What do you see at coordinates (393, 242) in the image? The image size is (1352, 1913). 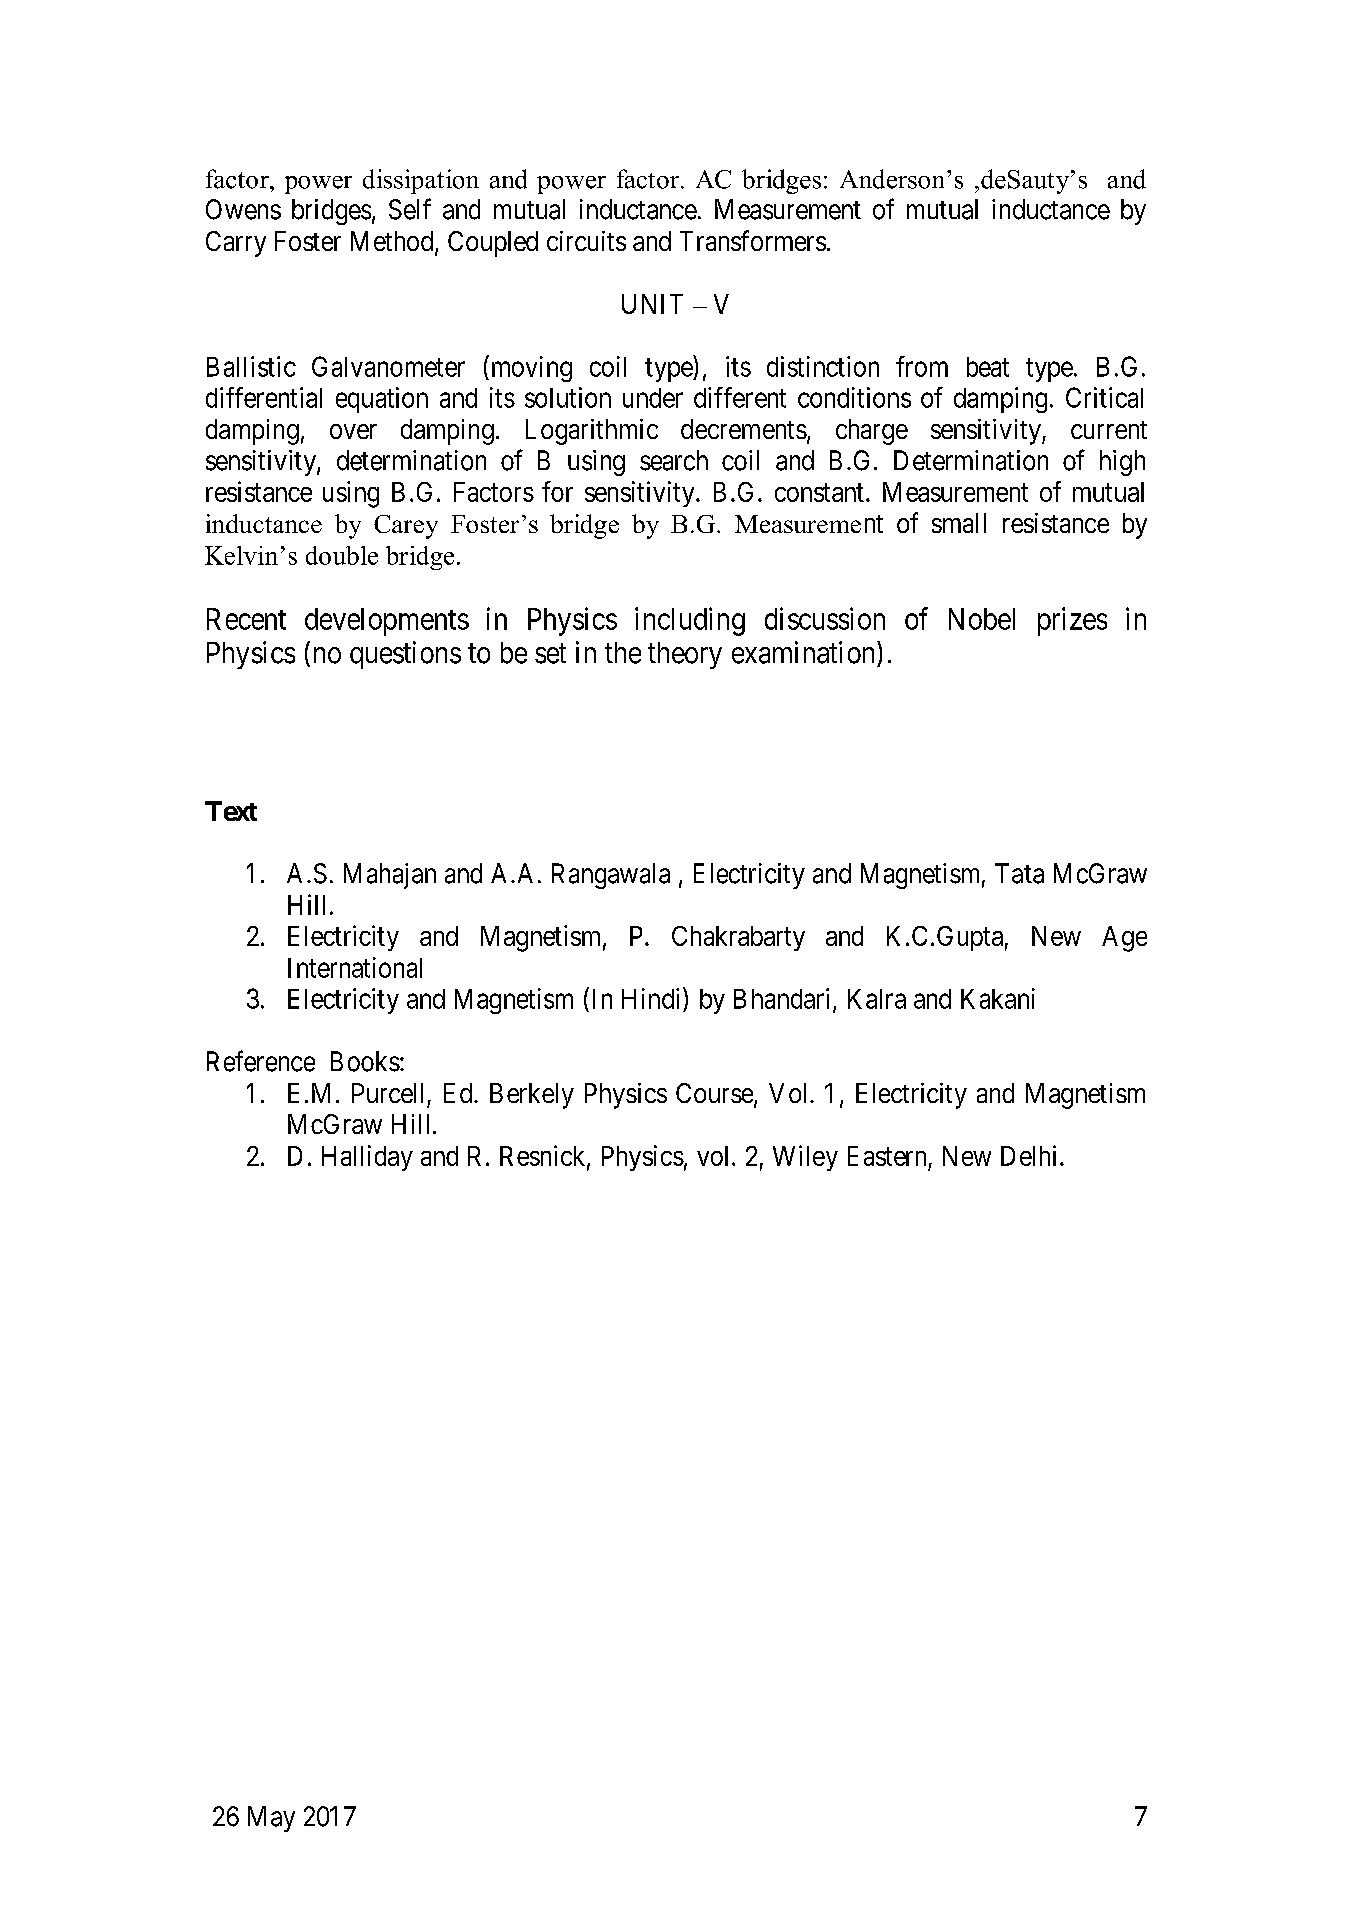 I see `Method` at bounding box center [393, 242].
